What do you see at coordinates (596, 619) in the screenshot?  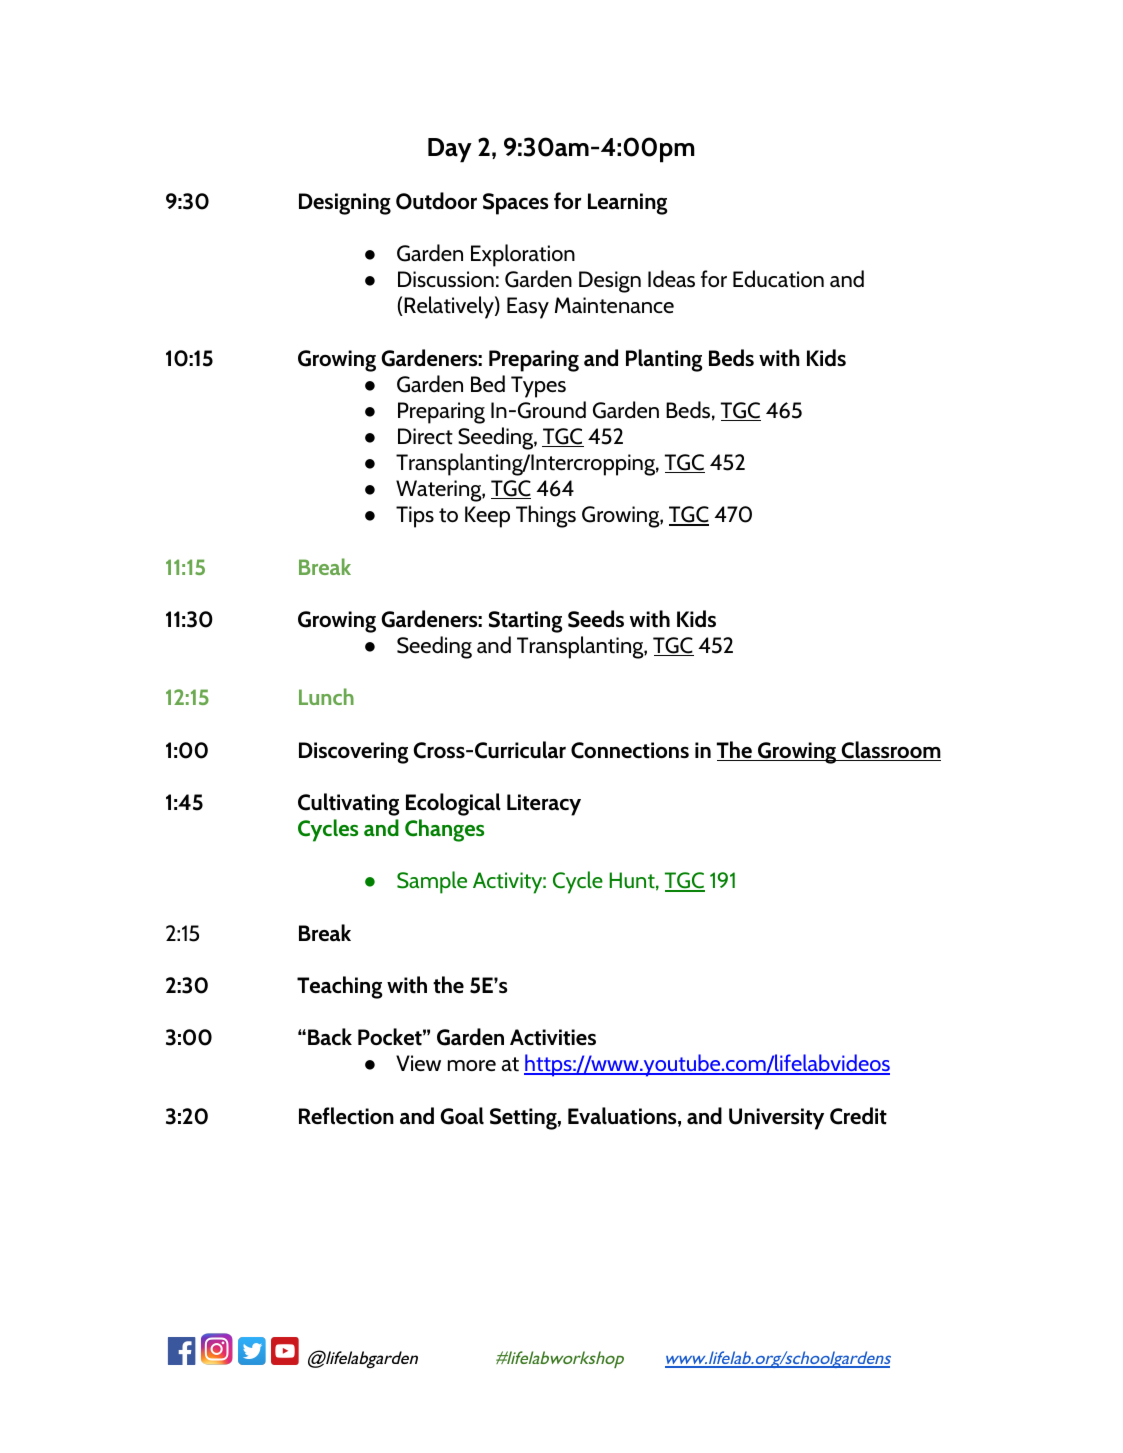 I see `Seeds` at bounding box center [596, 619].
